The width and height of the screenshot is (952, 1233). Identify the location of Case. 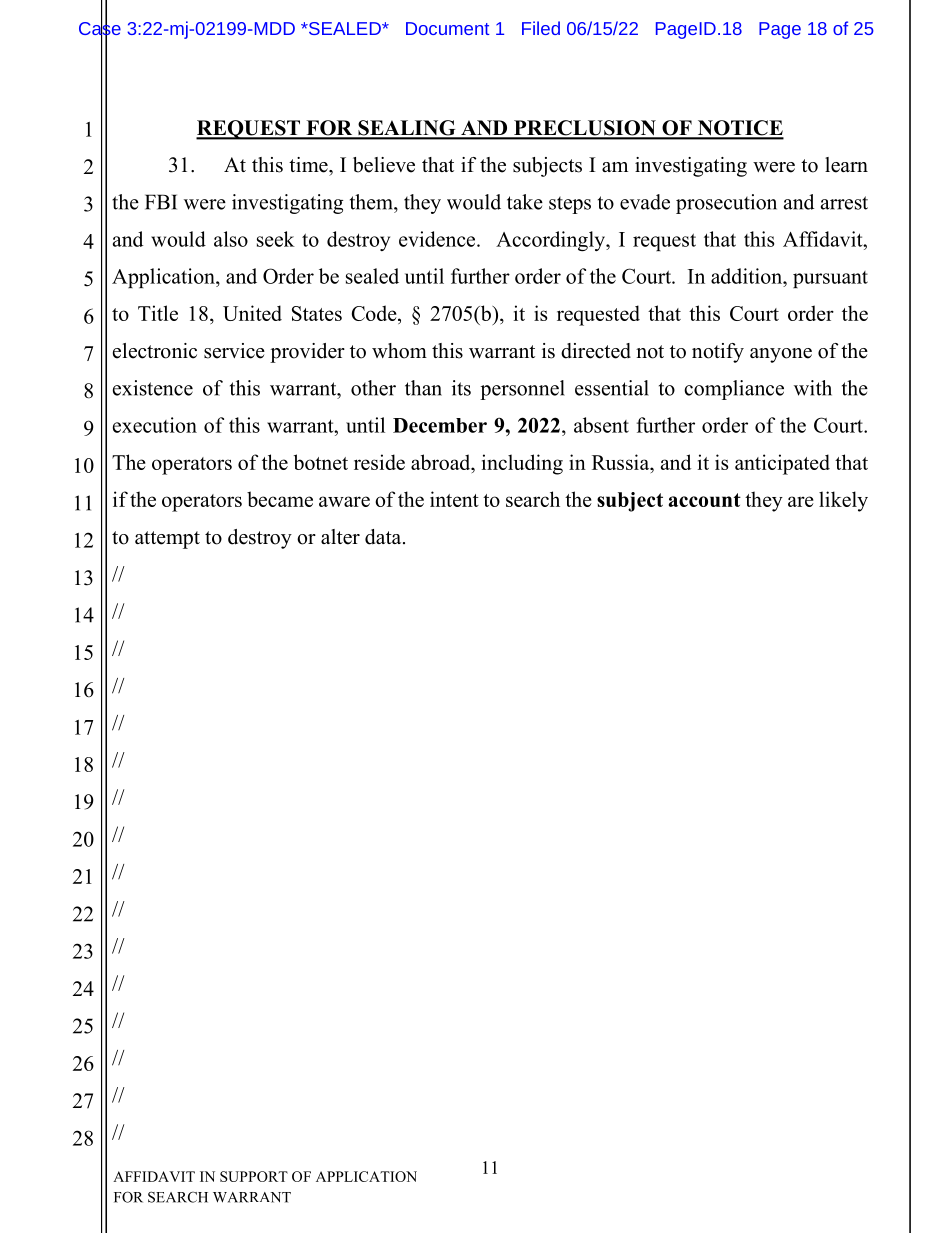
(100, 28).
